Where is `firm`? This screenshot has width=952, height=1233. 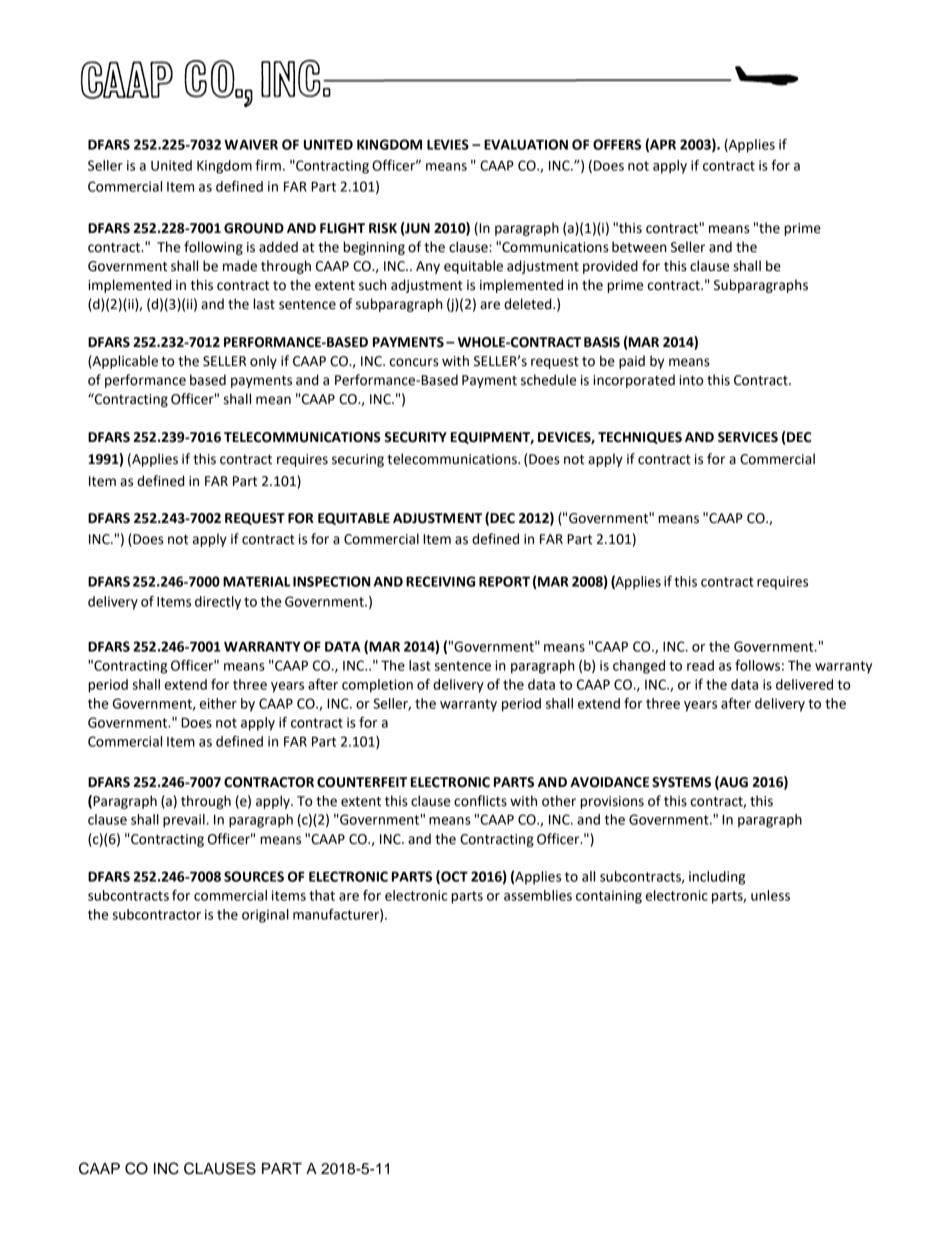 firm is located at coordinates (268, 165).
